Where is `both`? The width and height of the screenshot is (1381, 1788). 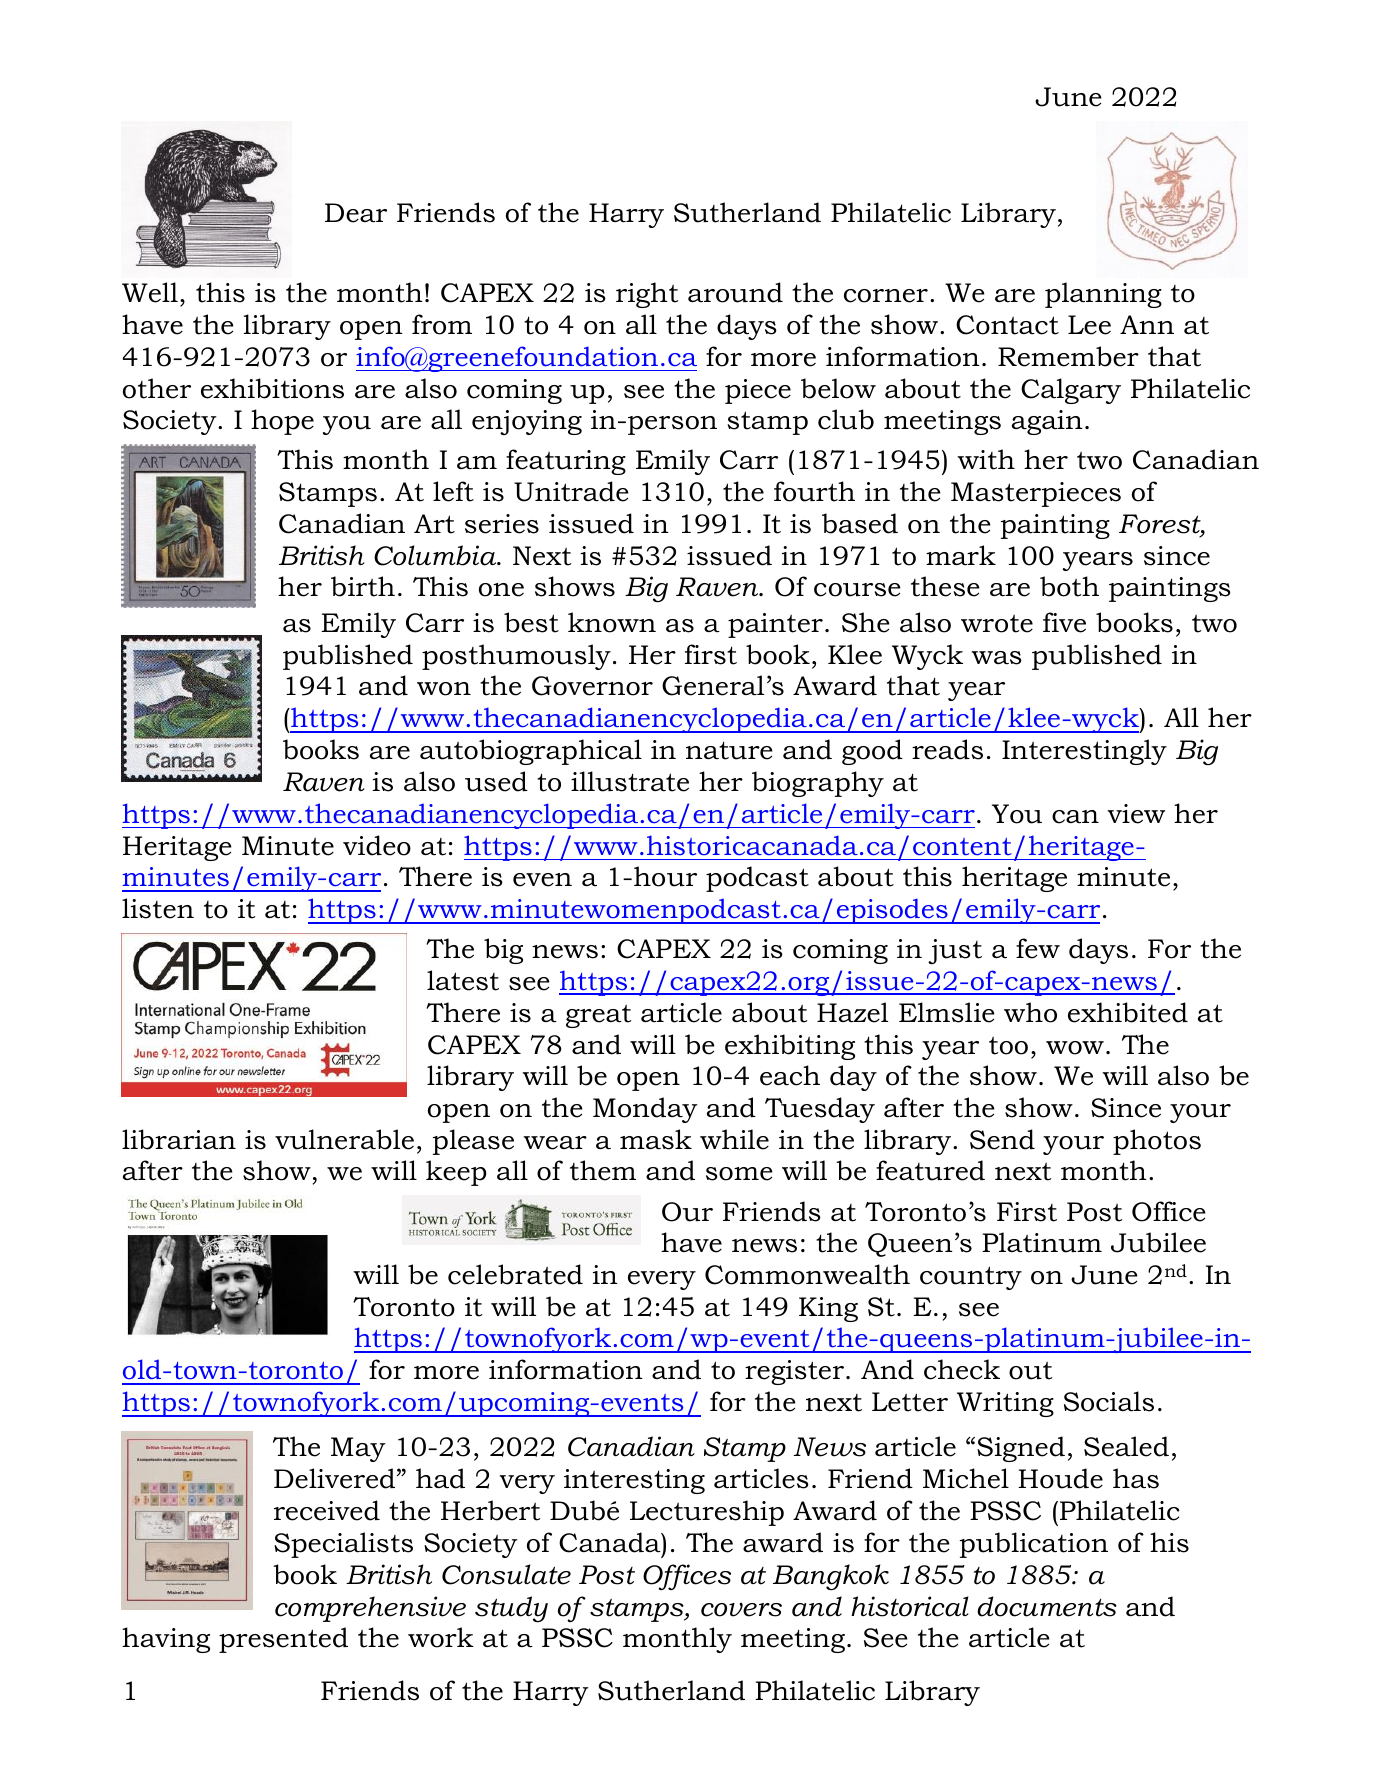 both is located at coordinates (1069, 586).
